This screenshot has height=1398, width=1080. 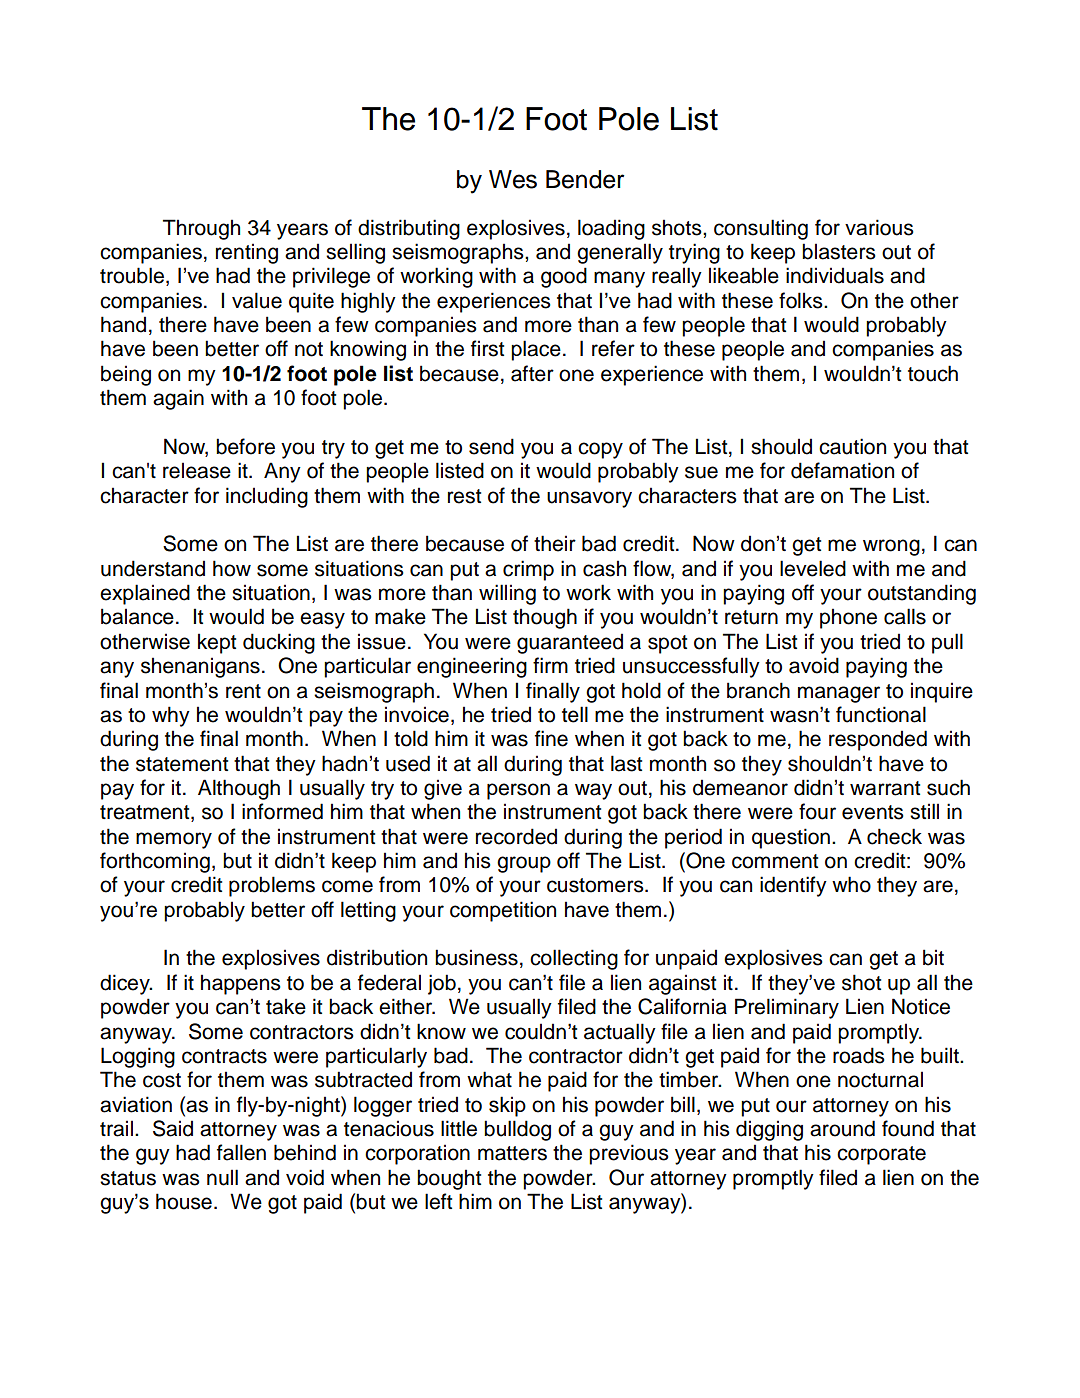 What do you see at coordinates (174, 840) in the screenshot?
I see `memory` at bounding box center [174, 840].
